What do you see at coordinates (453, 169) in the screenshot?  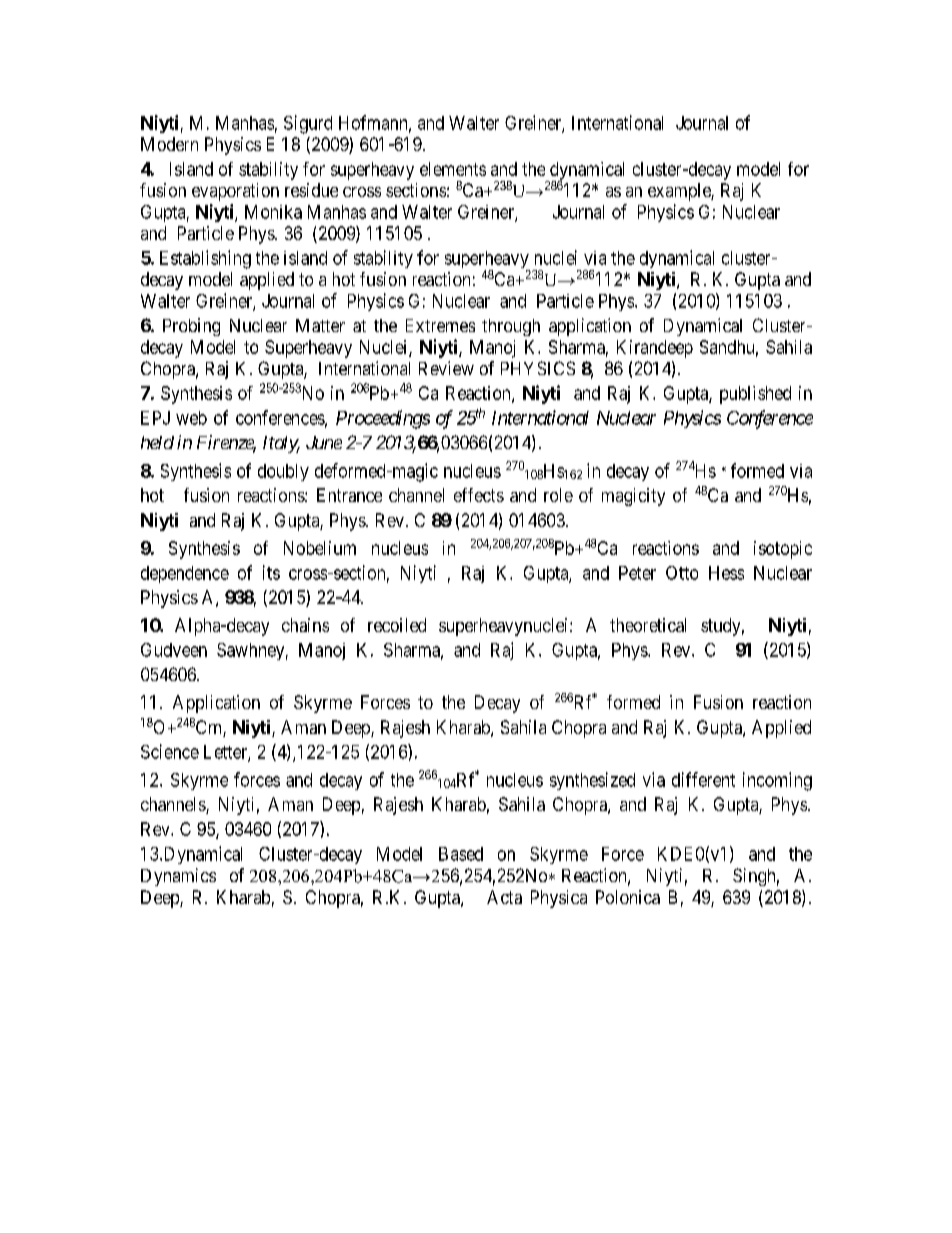 I see `elements` at bounding box center [453, 169].
